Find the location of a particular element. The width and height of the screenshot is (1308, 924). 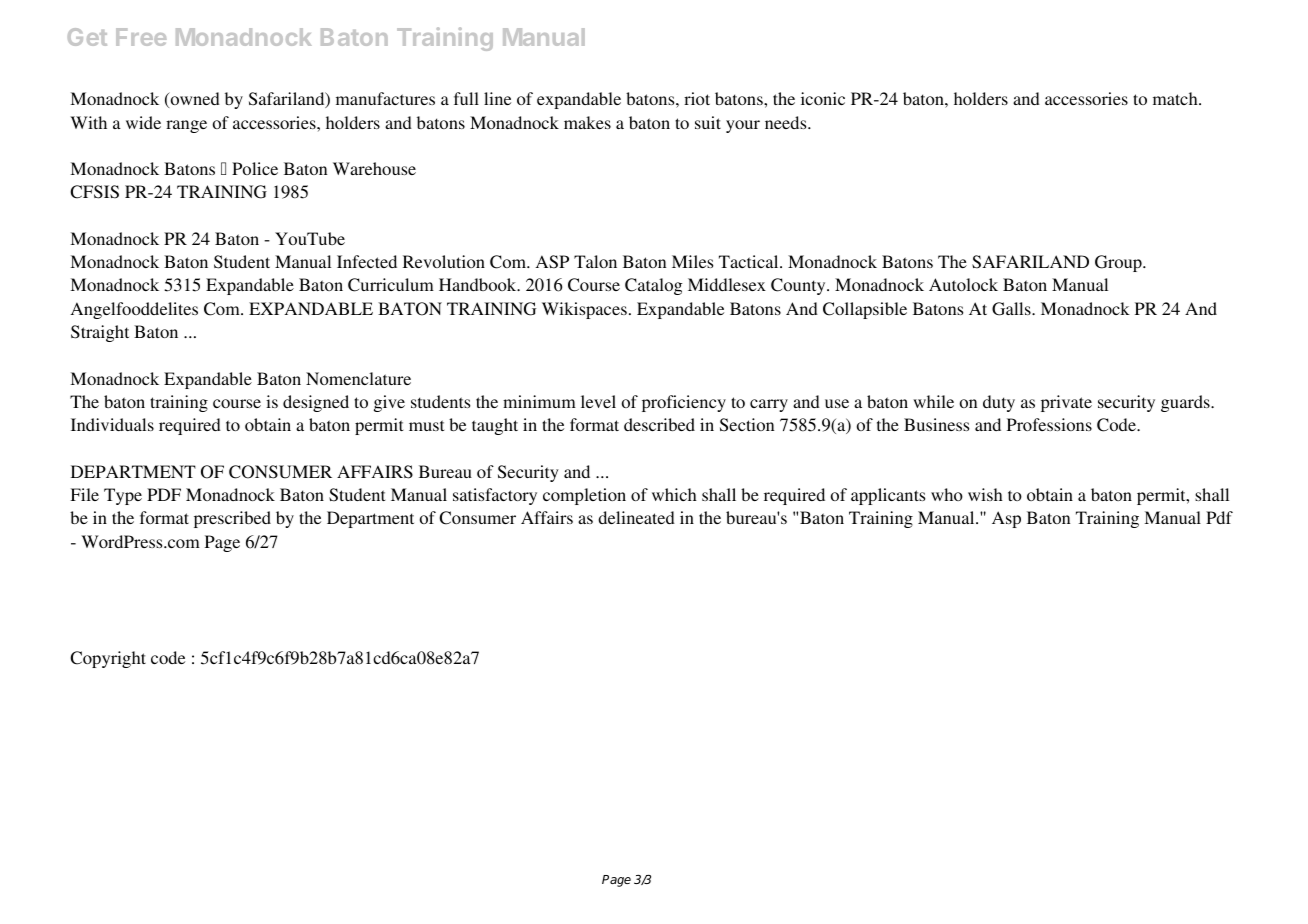

Galls is located at coordinates (1012, 309).
